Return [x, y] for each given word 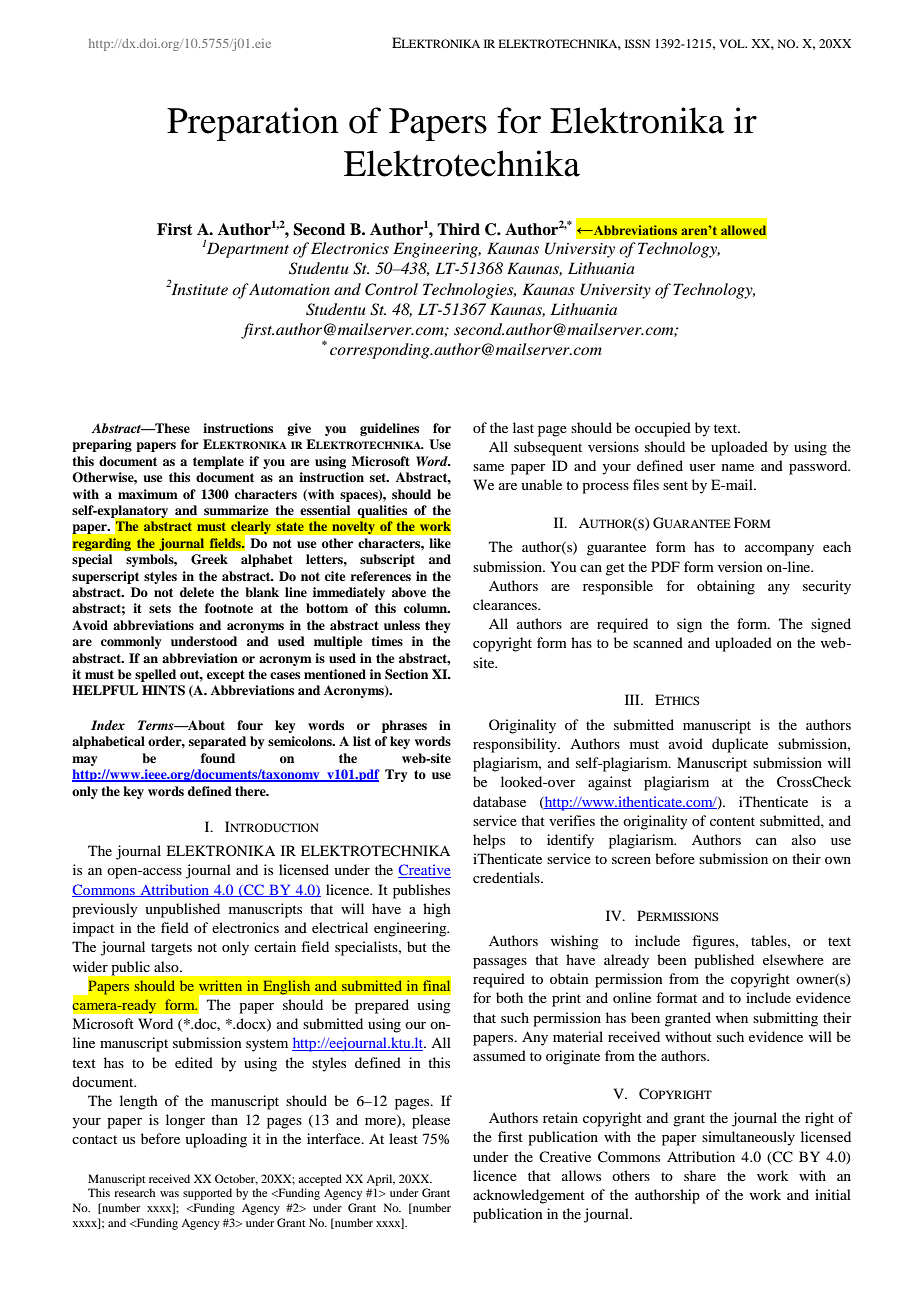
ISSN [637, 43]
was [169, 1194]
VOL [733, 43]
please [431, 1121]
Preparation [253, 124]
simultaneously [748, 1138]
